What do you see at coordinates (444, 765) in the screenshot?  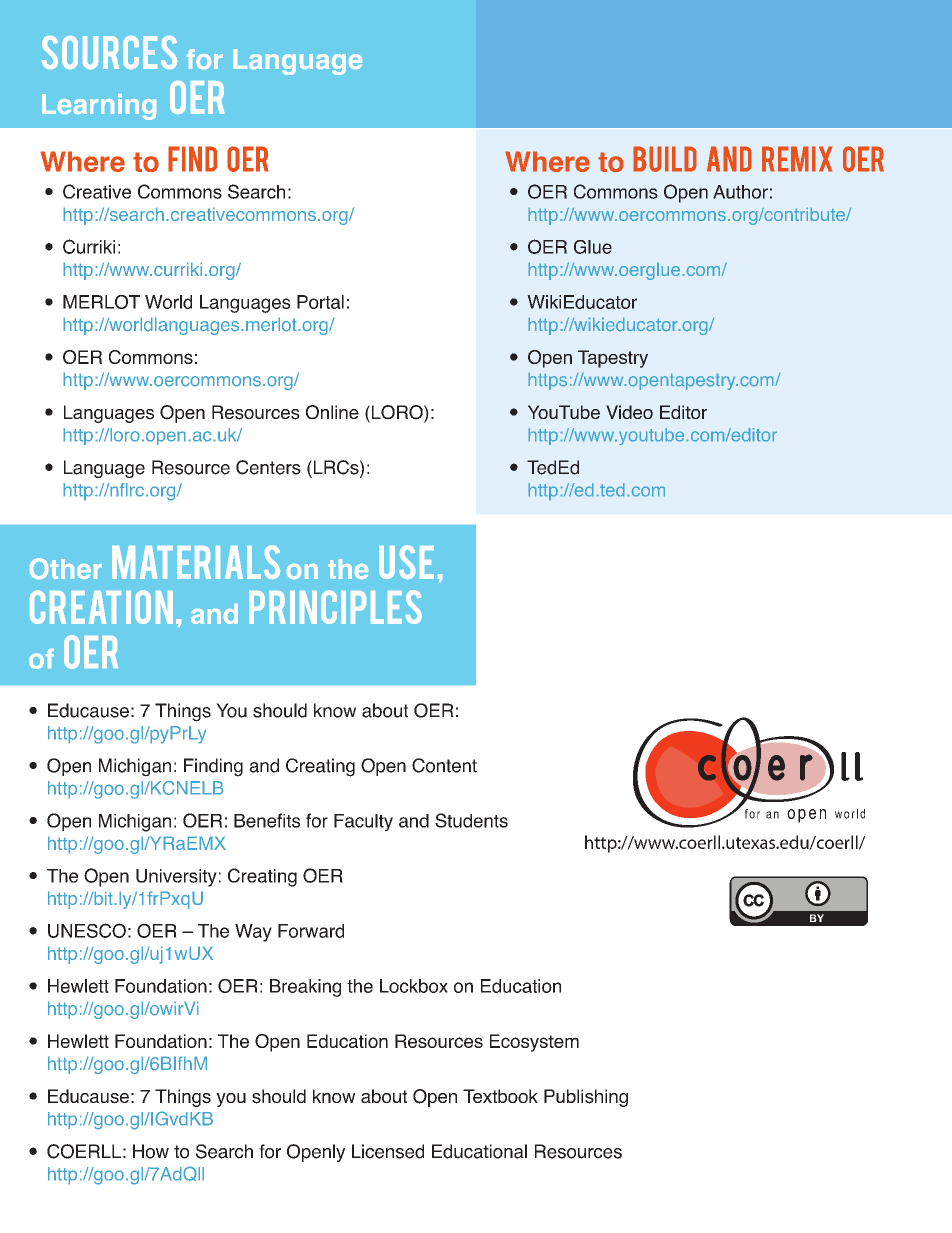 I see `Content` at bounding box center [444, 765].
